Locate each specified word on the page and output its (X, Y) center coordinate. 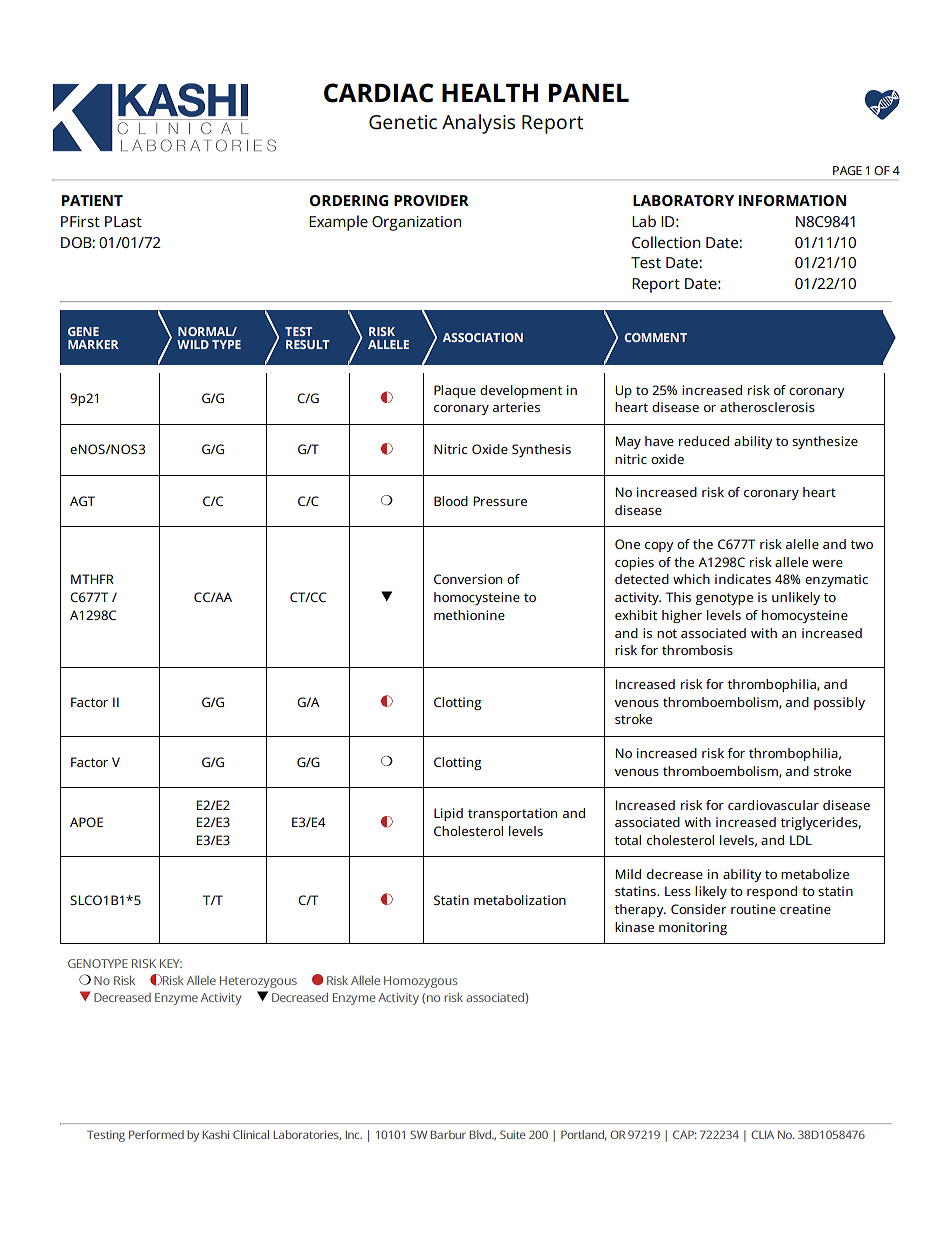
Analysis (478, 124)
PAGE (847, 170)
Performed (156, 1134)
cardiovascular (773, 805)
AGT (82, 501)
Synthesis (541, 450)
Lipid (448, 814)
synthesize (825, 442)
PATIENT (92, 200)
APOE (86, 822)
